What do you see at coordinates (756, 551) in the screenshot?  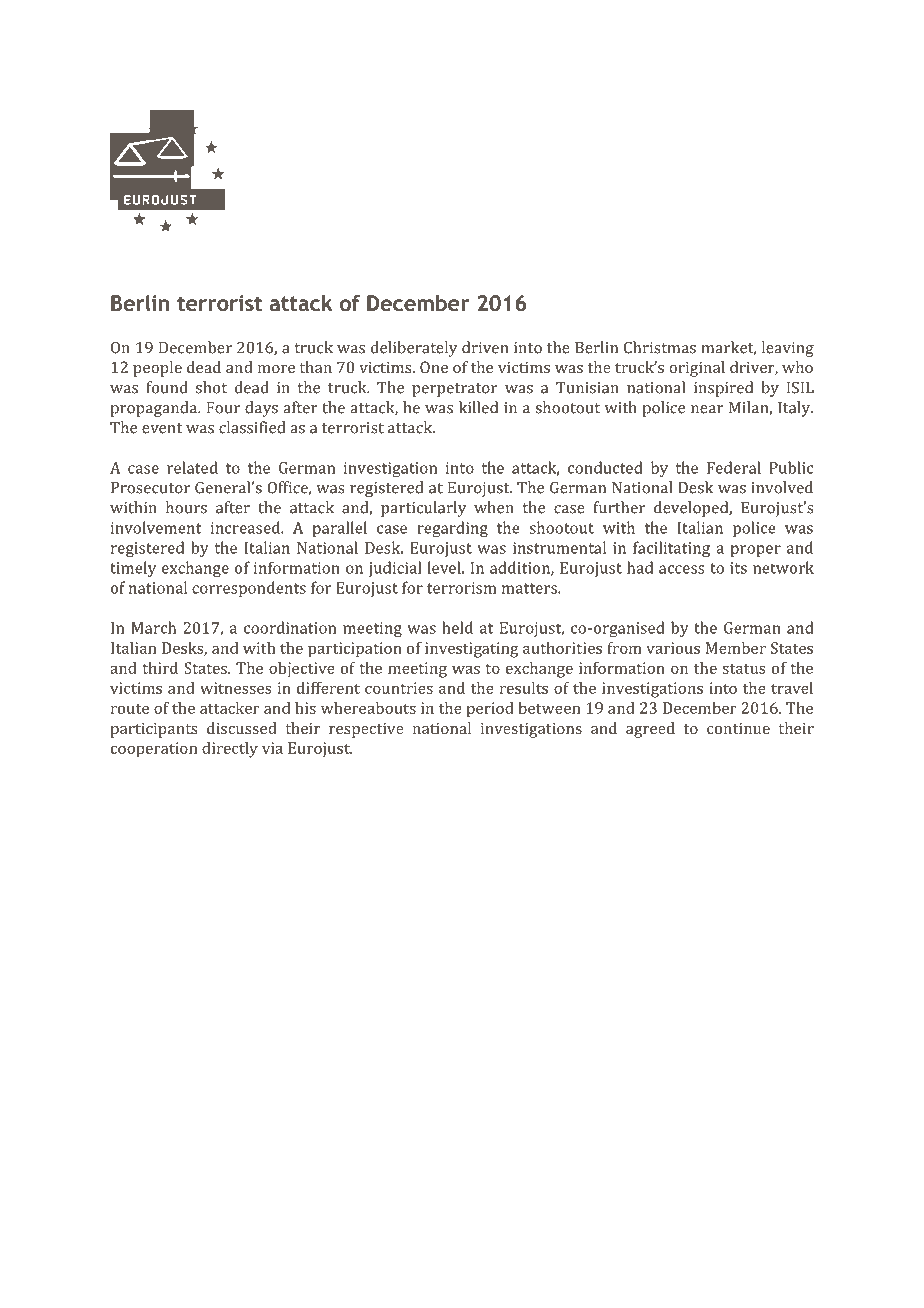 I see `proper` at bounding box center [756, 551].
